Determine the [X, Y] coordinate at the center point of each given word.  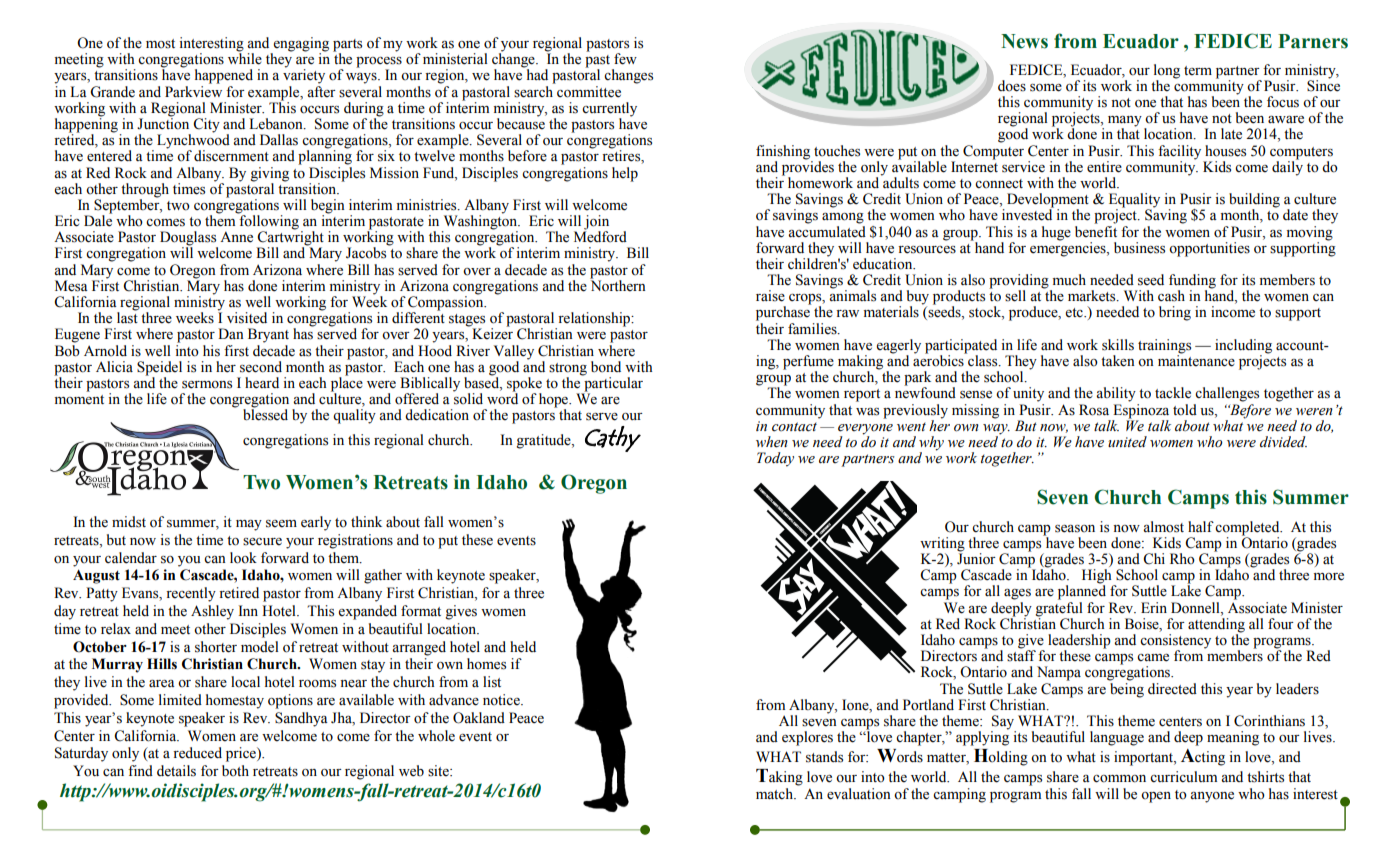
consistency [1175, 642]
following [268, 222]
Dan [231, 333]
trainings [1164, 347]
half [1201, 526]
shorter [216, 647]
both [235, 771]
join [596, 223]
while [245, 58]
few [625, 59]
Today [775, 459]
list [492, 682]
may [249, 525]
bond [606, 367]
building [1254, 201]
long [1167, 71]
